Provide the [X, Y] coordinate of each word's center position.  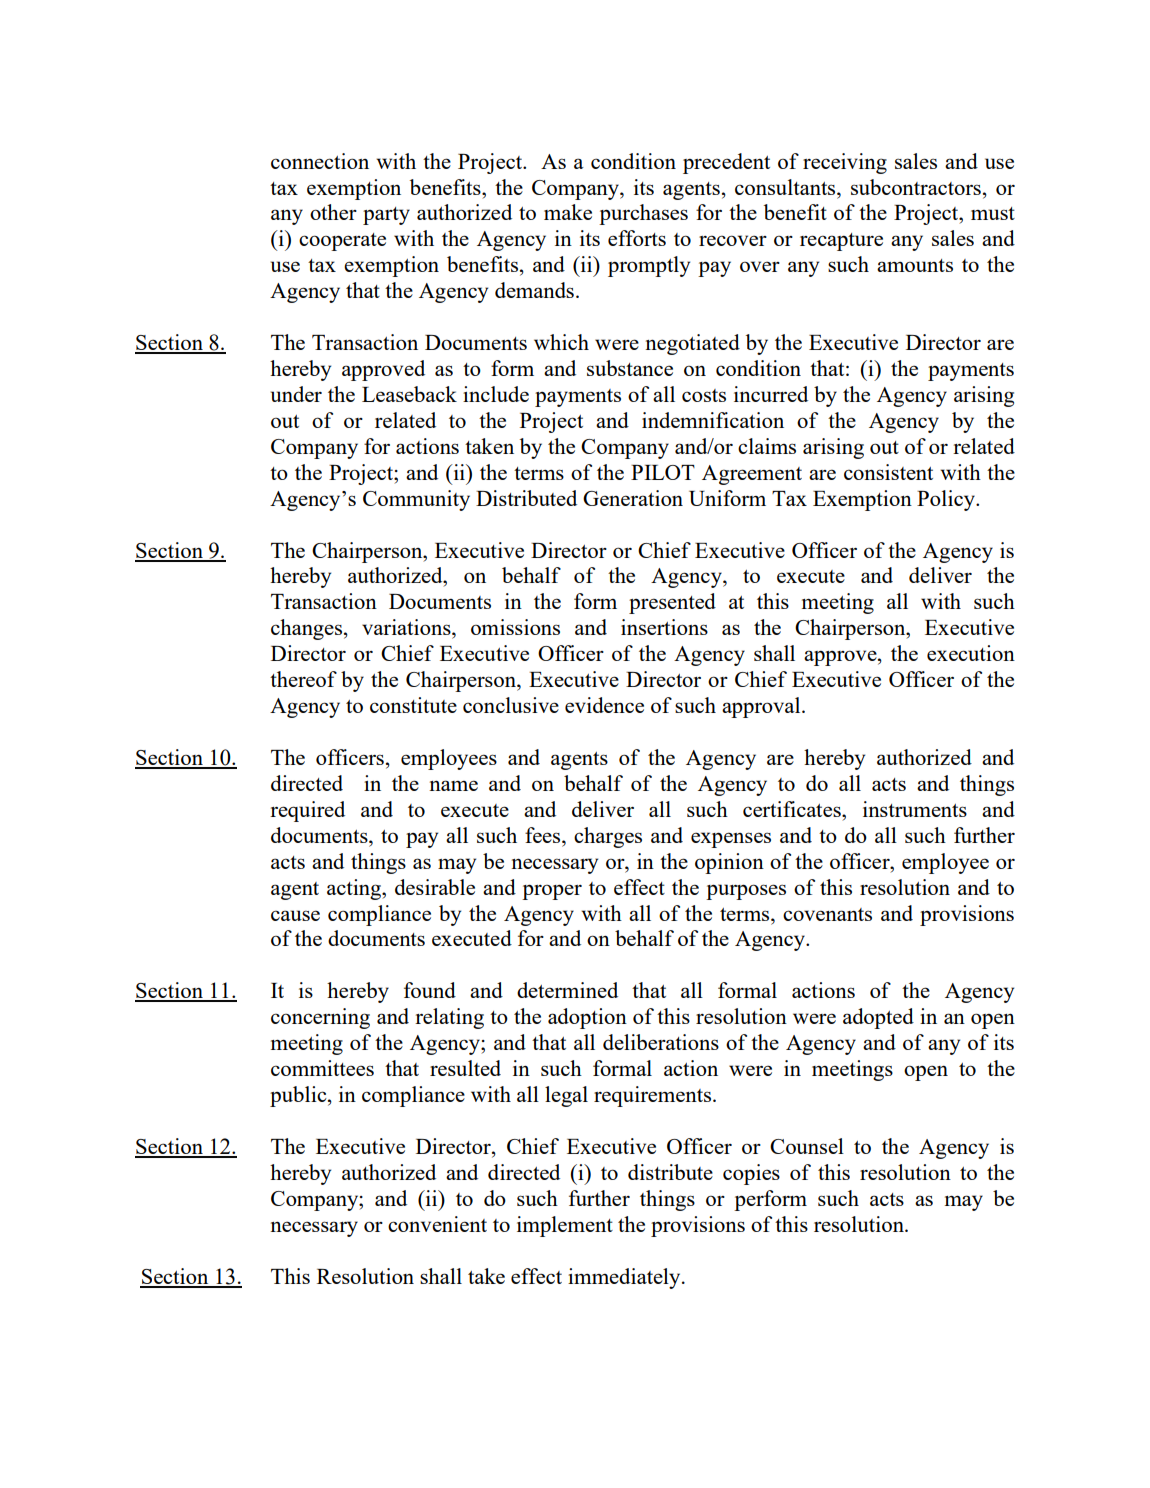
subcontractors [916, 187]
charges [608, 837]
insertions [664, 627]
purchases [643, 214]
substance [630, 368]
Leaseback [409, 394]
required [307, 811]
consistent [888, 472]
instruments [915, 809]
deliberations [661, 1042]
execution [971, 653]
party [386, 216]
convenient [437, 1224]
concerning [320, 1018]
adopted [878, 1018]
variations [407, 627]
